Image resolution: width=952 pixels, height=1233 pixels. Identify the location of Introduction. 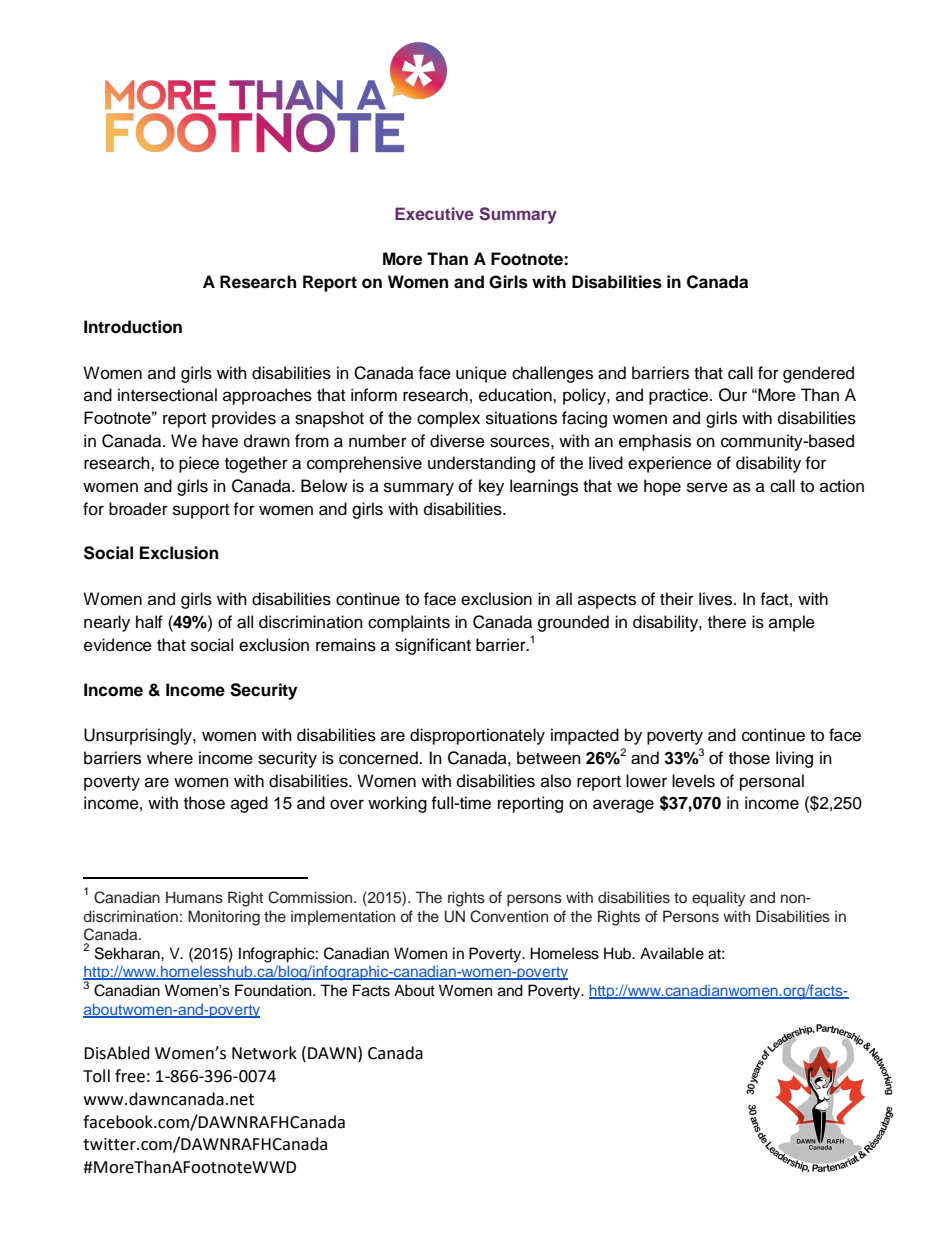
(133, 327).
